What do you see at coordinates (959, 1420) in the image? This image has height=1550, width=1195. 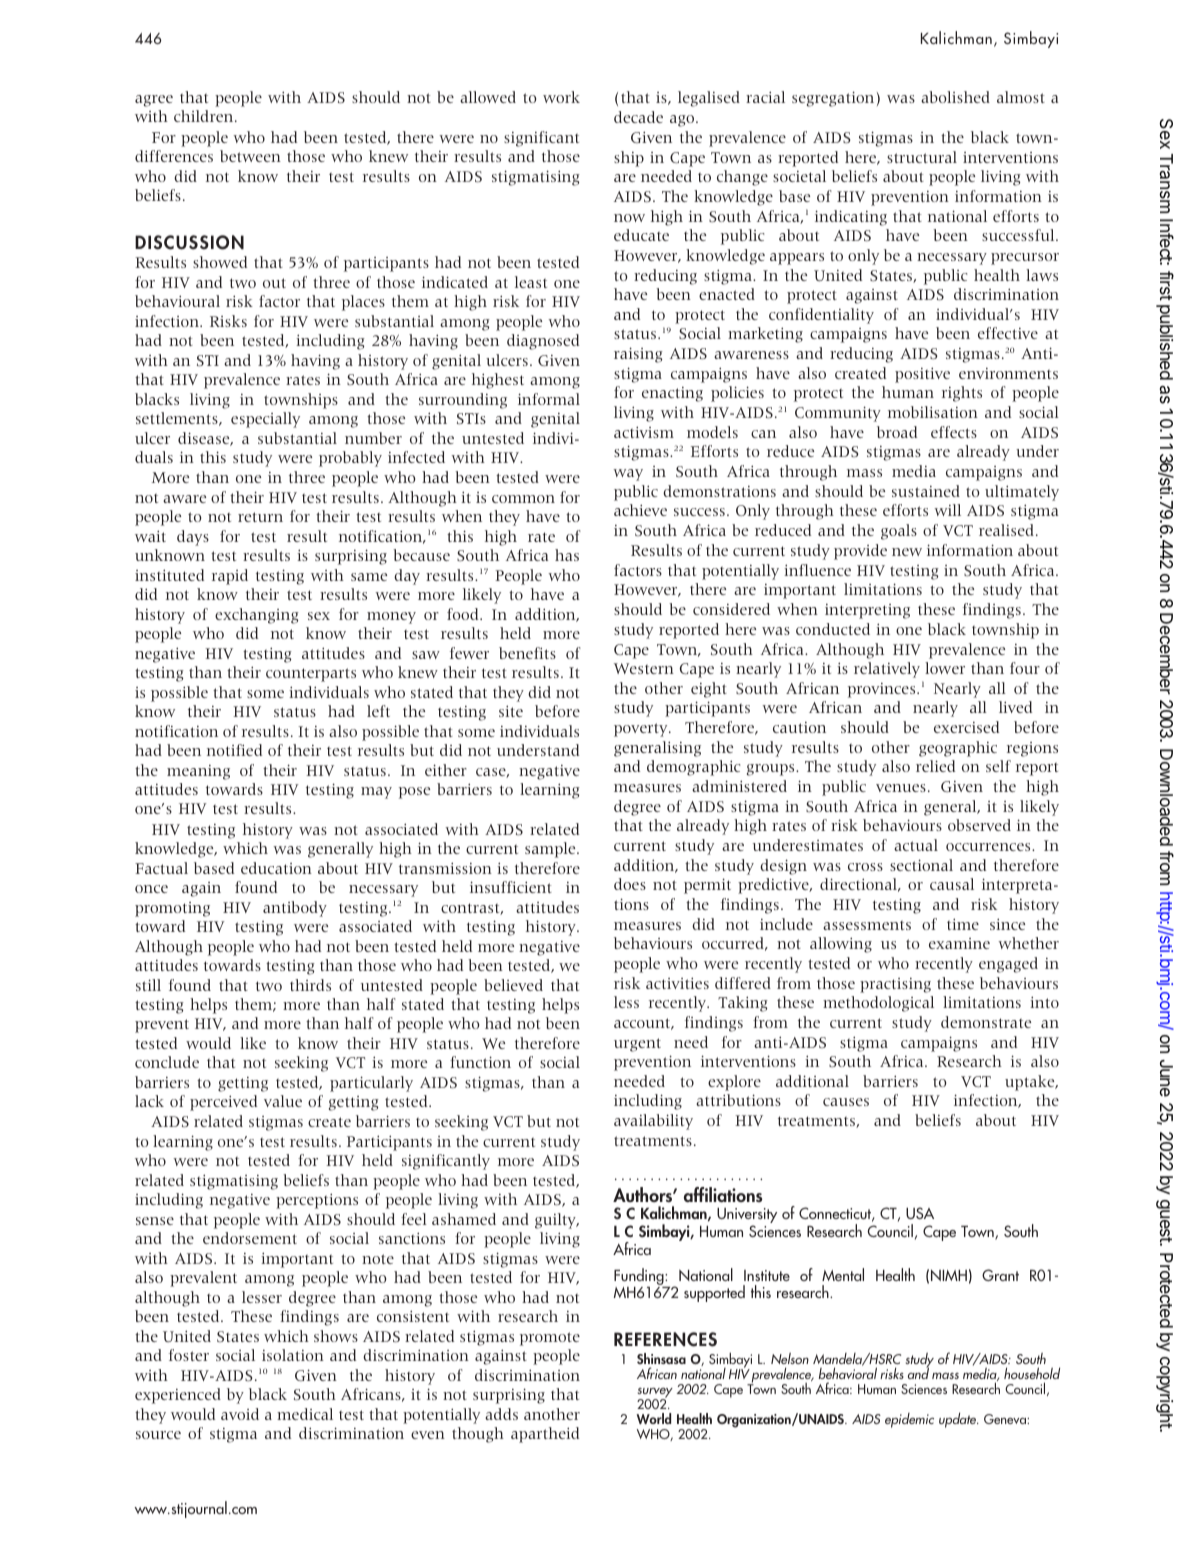 I see `update` at bounding box center [959, 1420].
